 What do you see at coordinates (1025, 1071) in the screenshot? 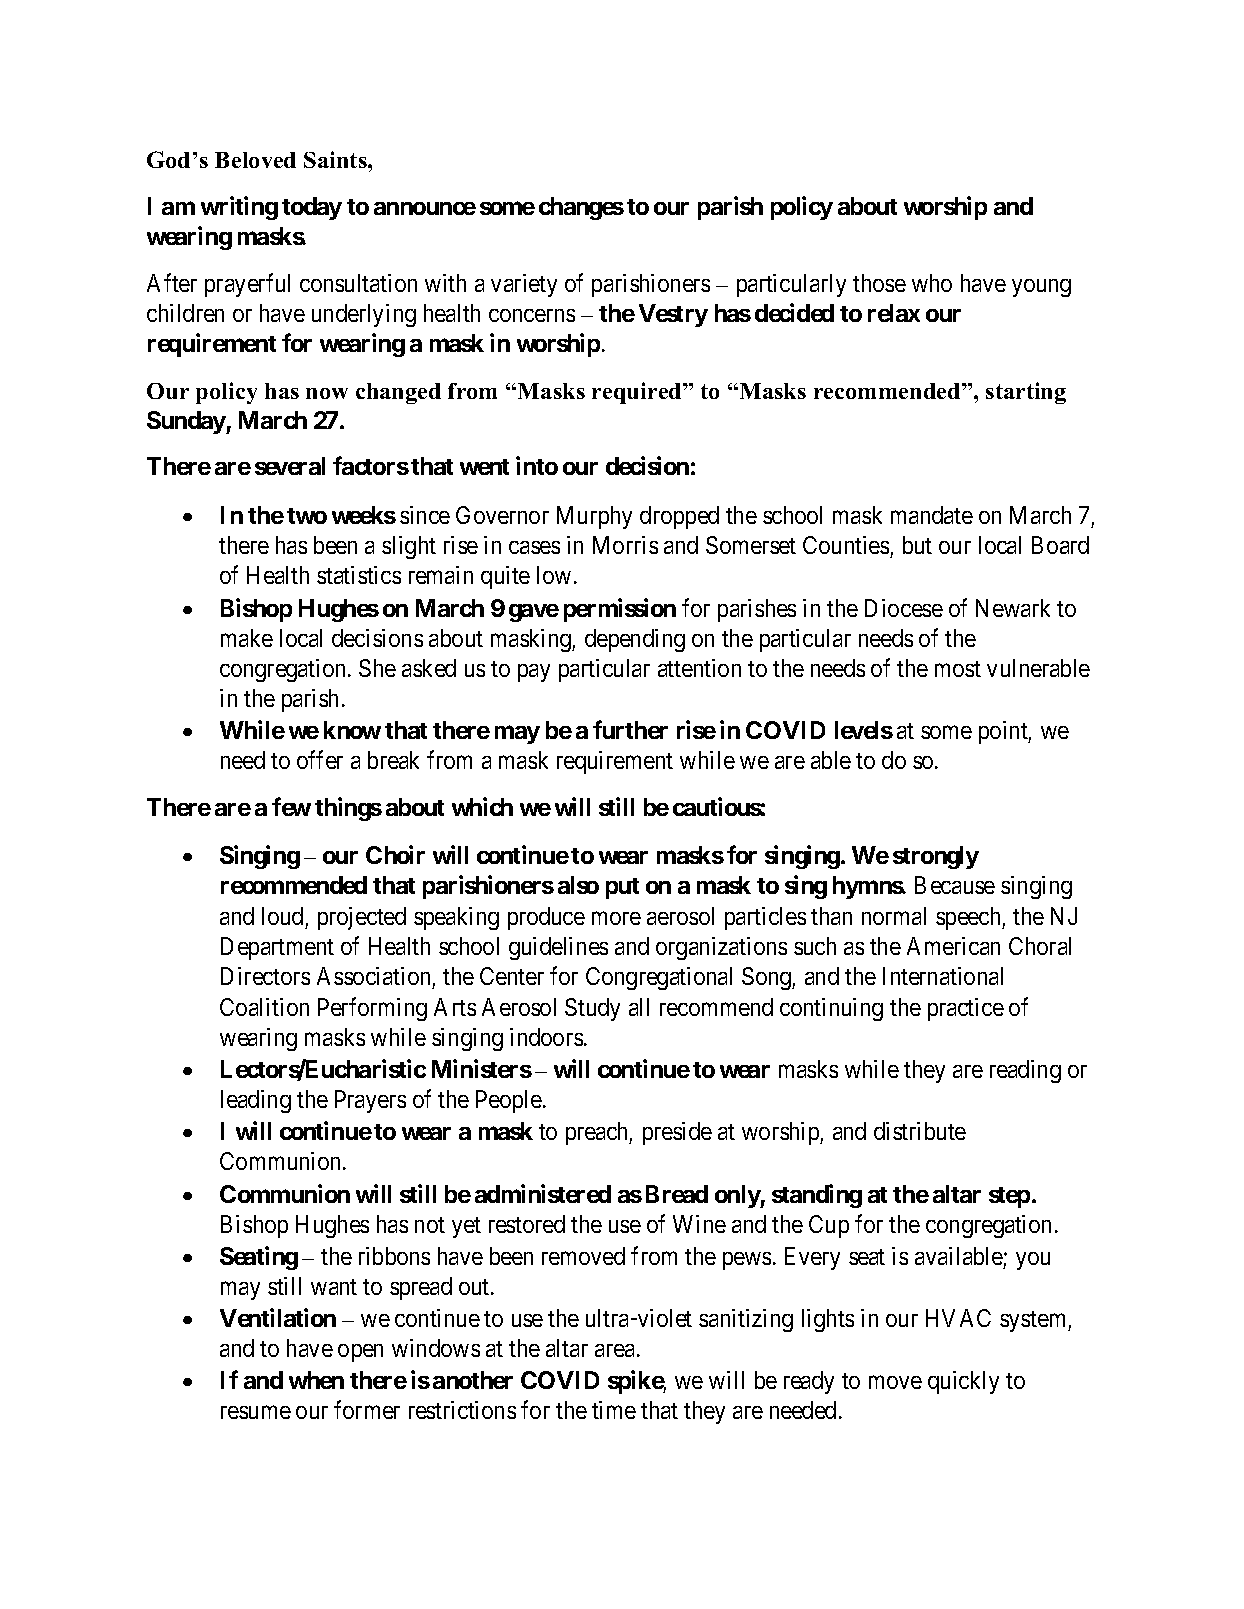
I see `reading` at bounding box center [1025, 1071].
